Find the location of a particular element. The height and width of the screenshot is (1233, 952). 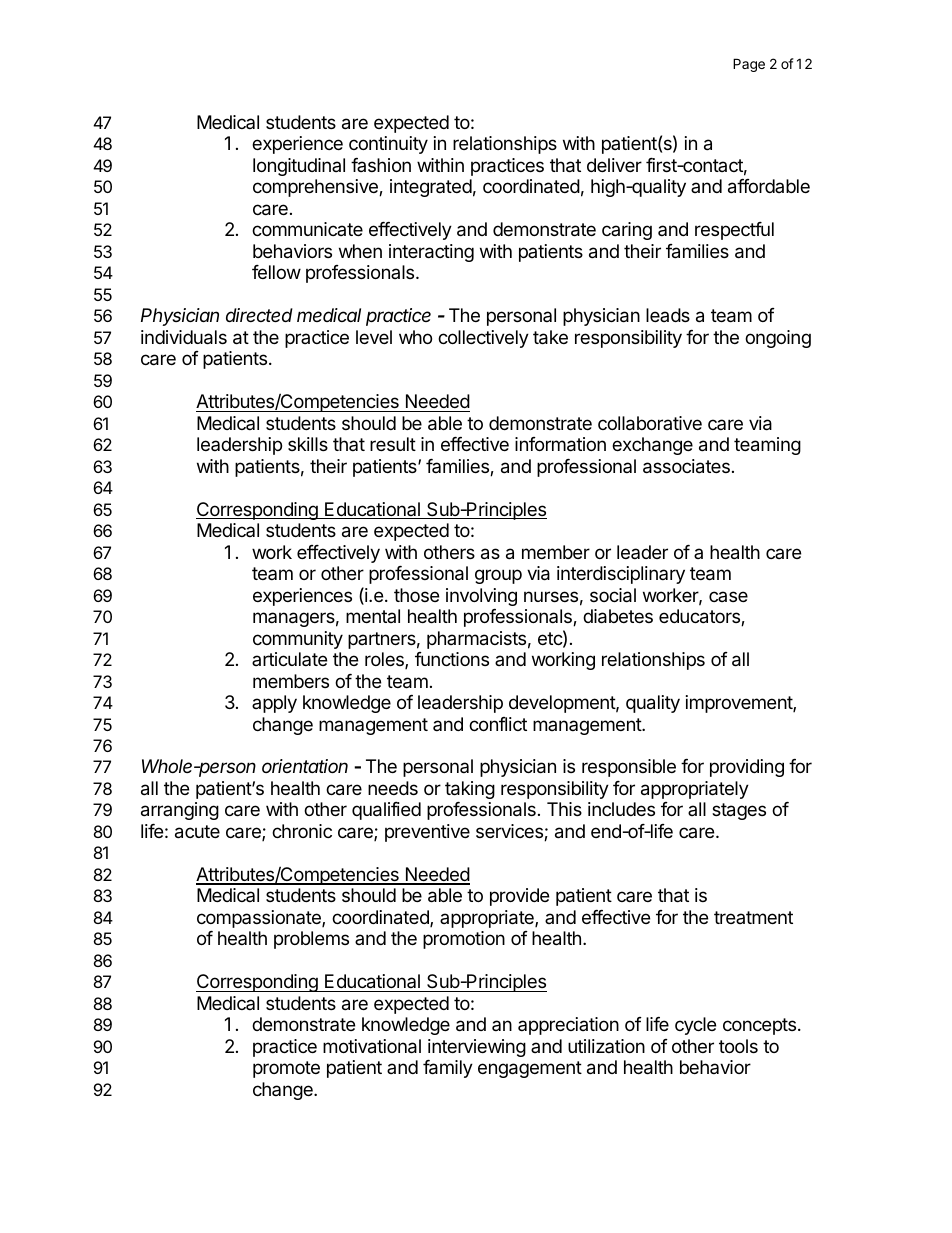

Page is located at coordinates (749, 65).
